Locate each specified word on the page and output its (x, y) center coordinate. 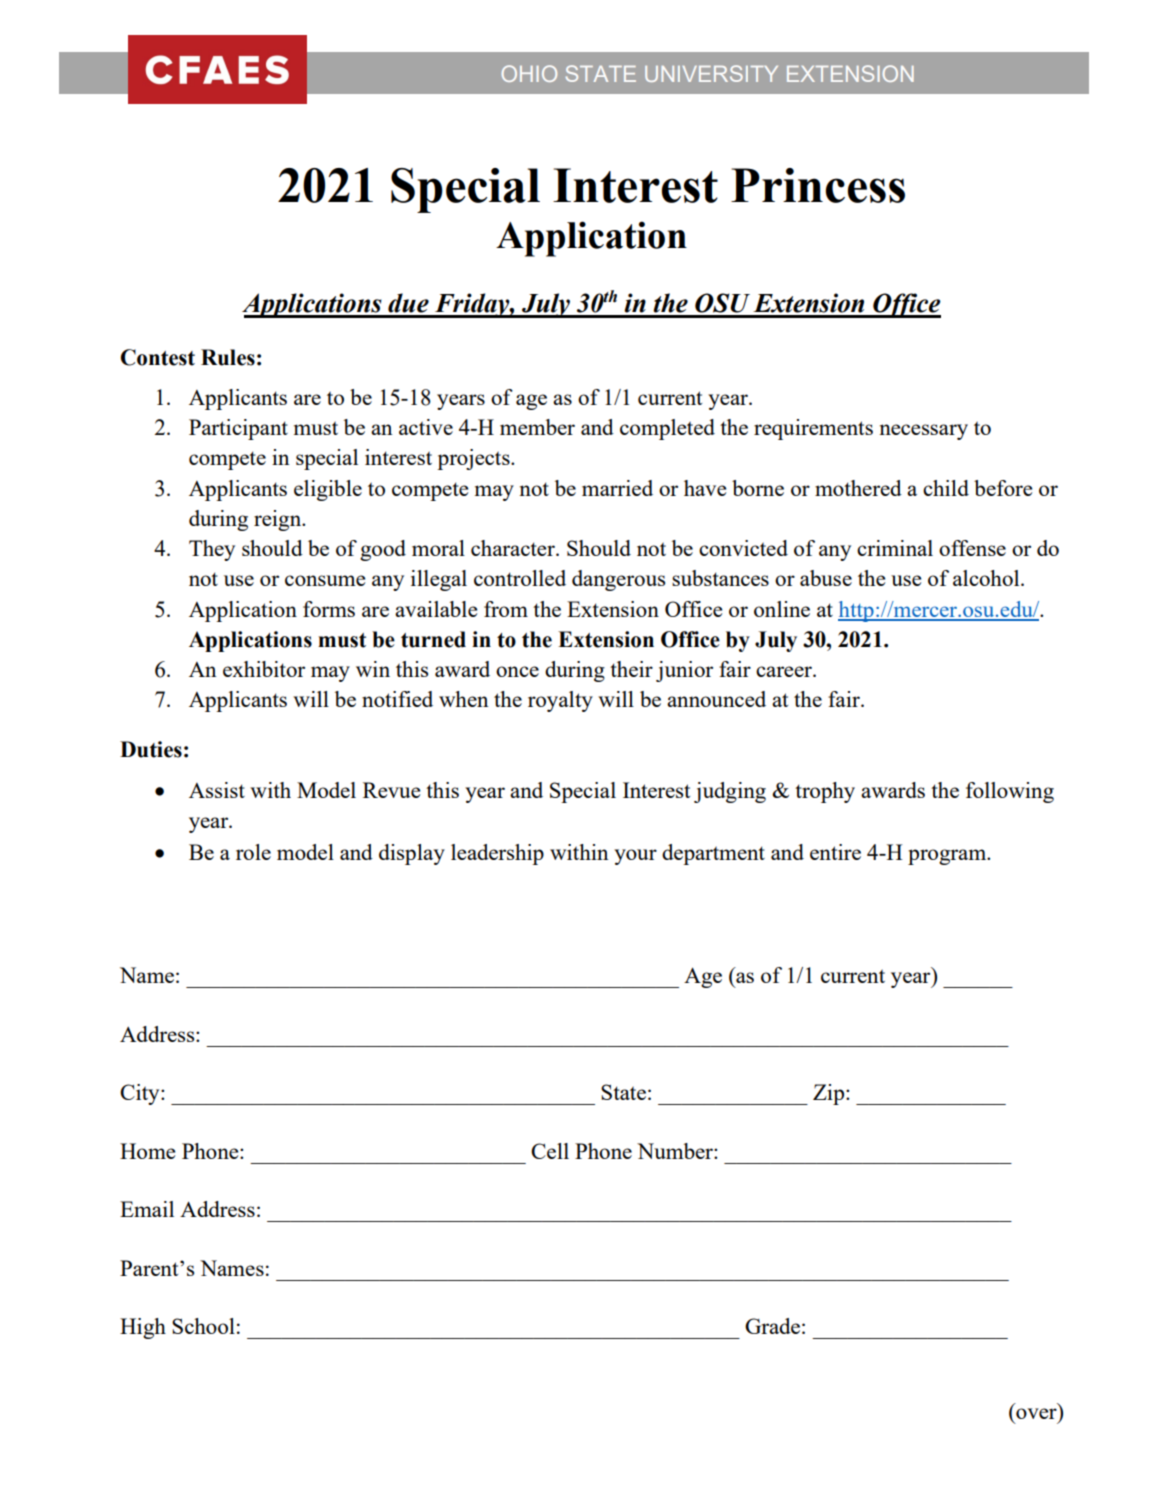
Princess (818, 185)
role (253, 852)
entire (835, 852)
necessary (923, 432)
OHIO (529, 73)
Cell (550, 1151)
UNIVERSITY (711, 73)
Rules (228, 357)
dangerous (618, 580)
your (635, 857)
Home (147, 1151)
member (537, 427)
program (948, 857)
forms (329, 609)
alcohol (987, 578)
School (203, 1326)
